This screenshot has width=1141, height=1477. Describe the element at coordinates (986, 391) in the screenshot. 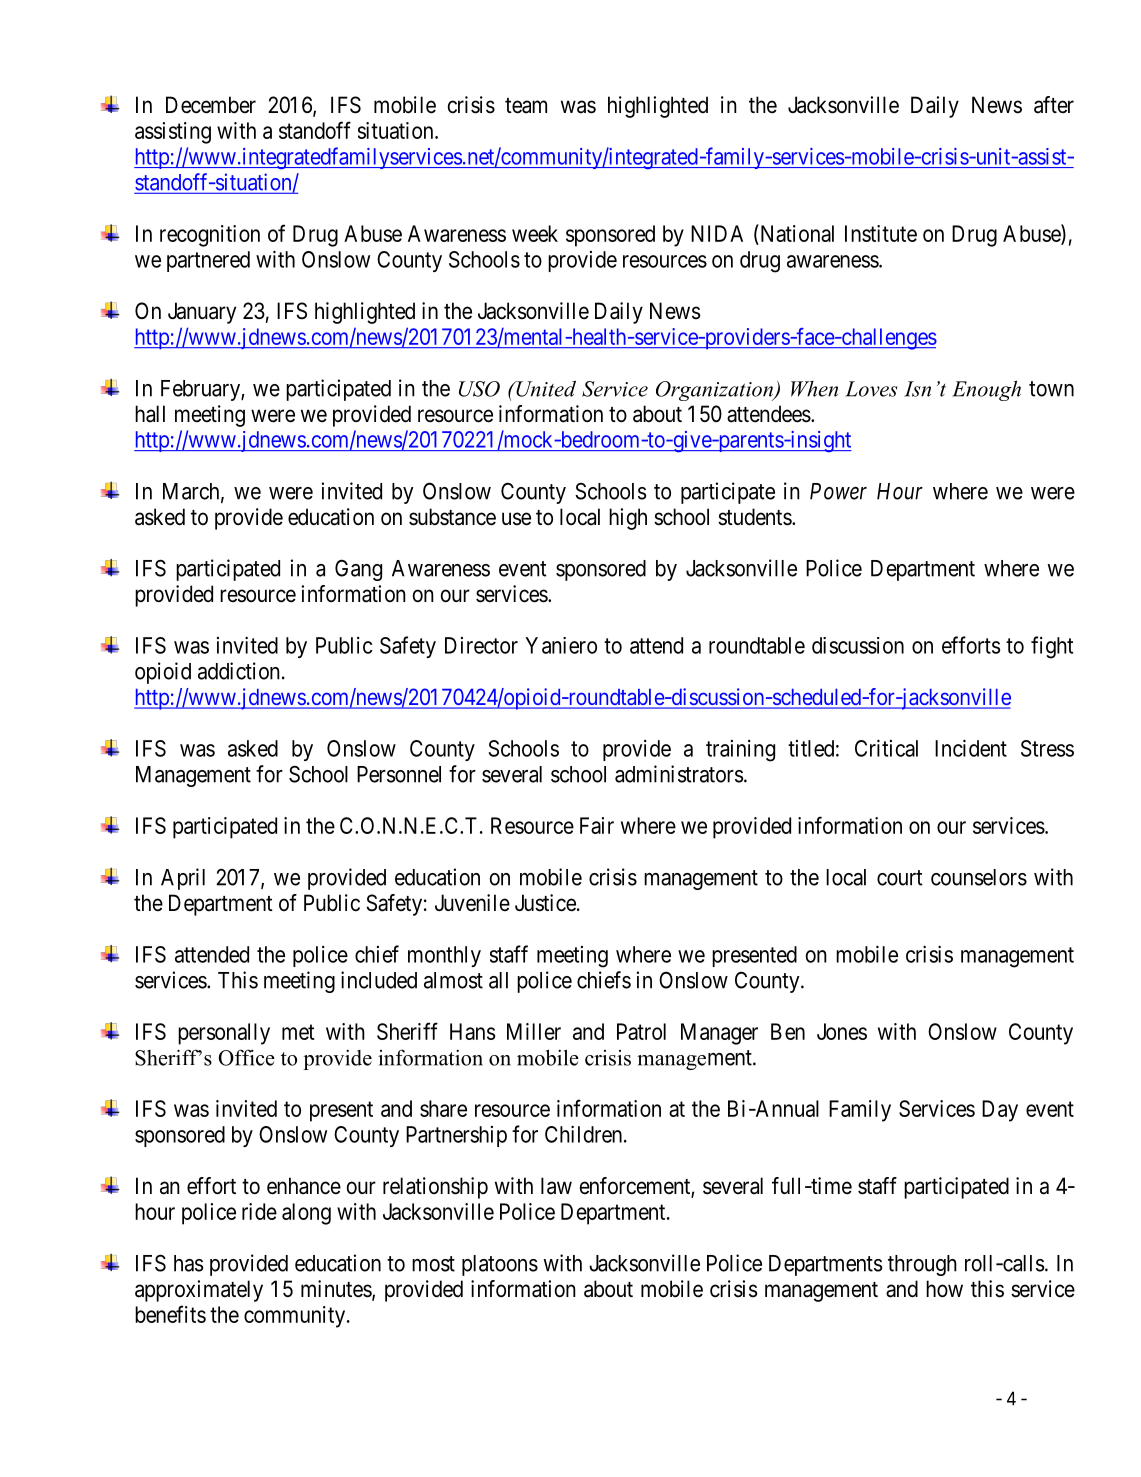

I see `Enough` at that location.
